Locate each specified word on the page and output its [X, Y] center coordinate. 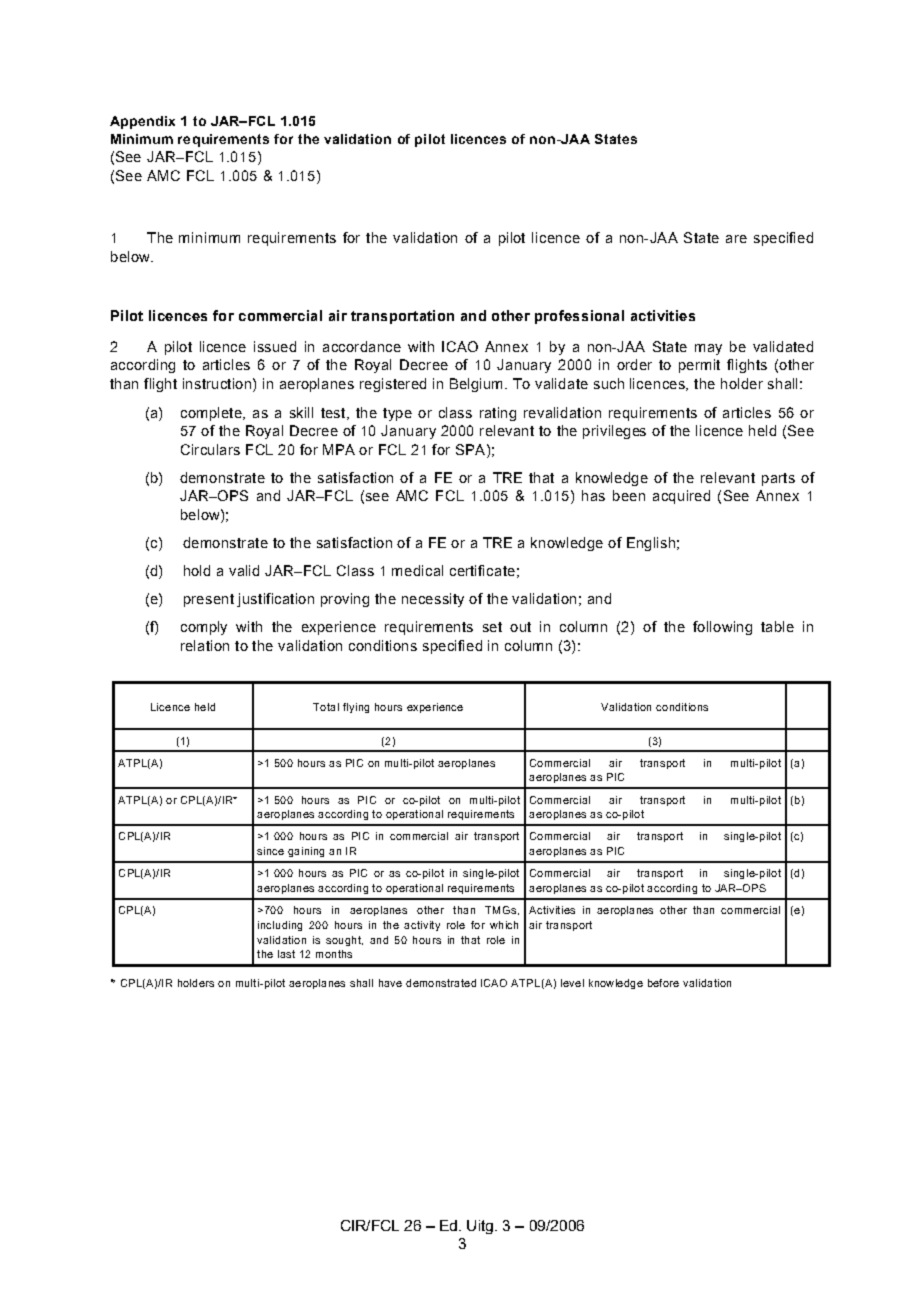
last [286, 954]
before [663, 983]
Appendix [142, 122]
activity [422, 926]
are [736, 239]
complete [212, 414]
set [492, 627]
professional [579, 317]
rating [498, 414]
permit [699, 366]
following [722, 628]
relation [205, 645]
